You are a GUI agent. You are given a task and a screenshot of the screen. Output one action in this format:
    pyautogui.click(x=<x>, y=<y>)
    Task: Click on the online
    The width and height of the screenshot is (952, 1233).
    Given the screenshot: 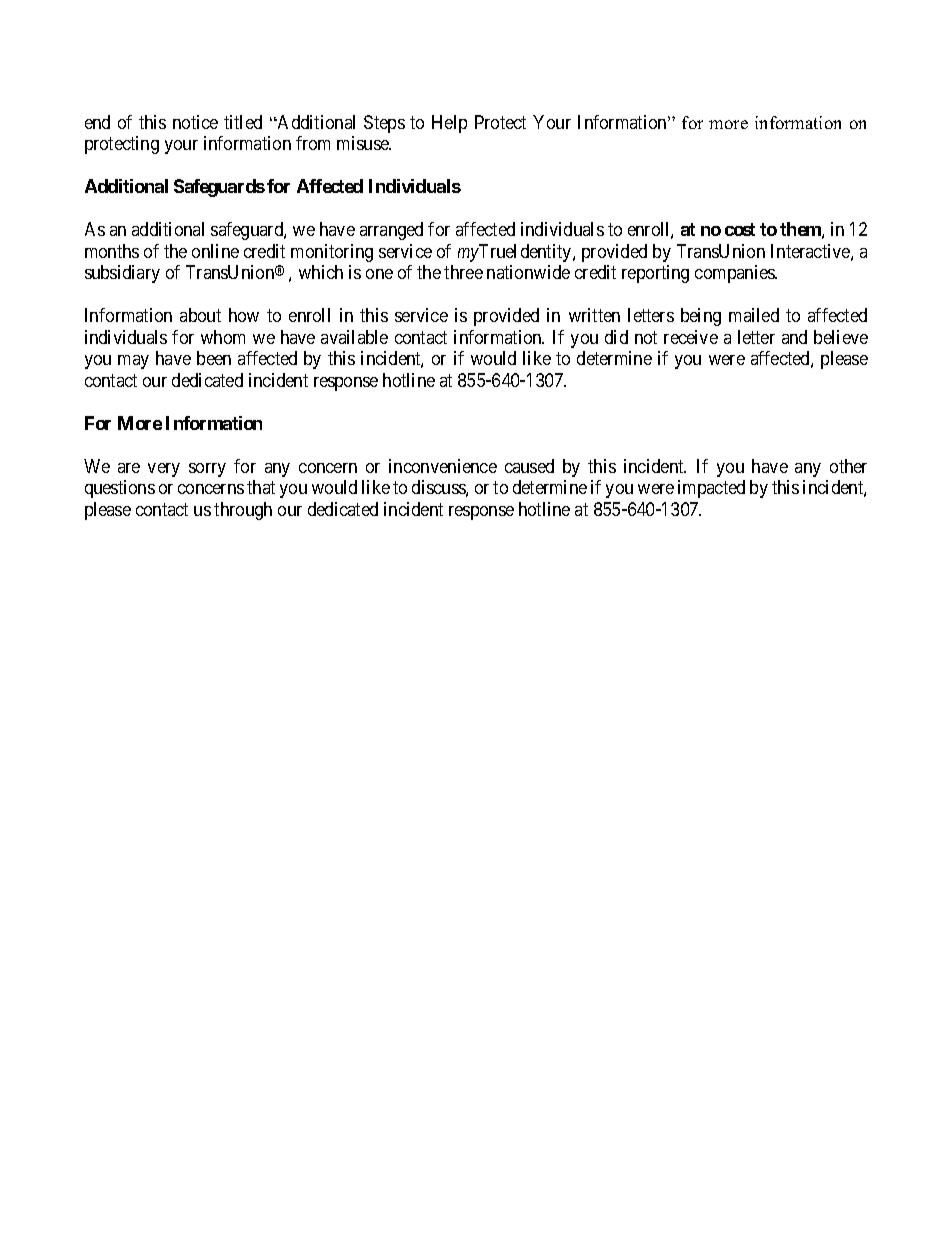 What is the action you would take?
    pyautogui.click(x=215, y=251)
